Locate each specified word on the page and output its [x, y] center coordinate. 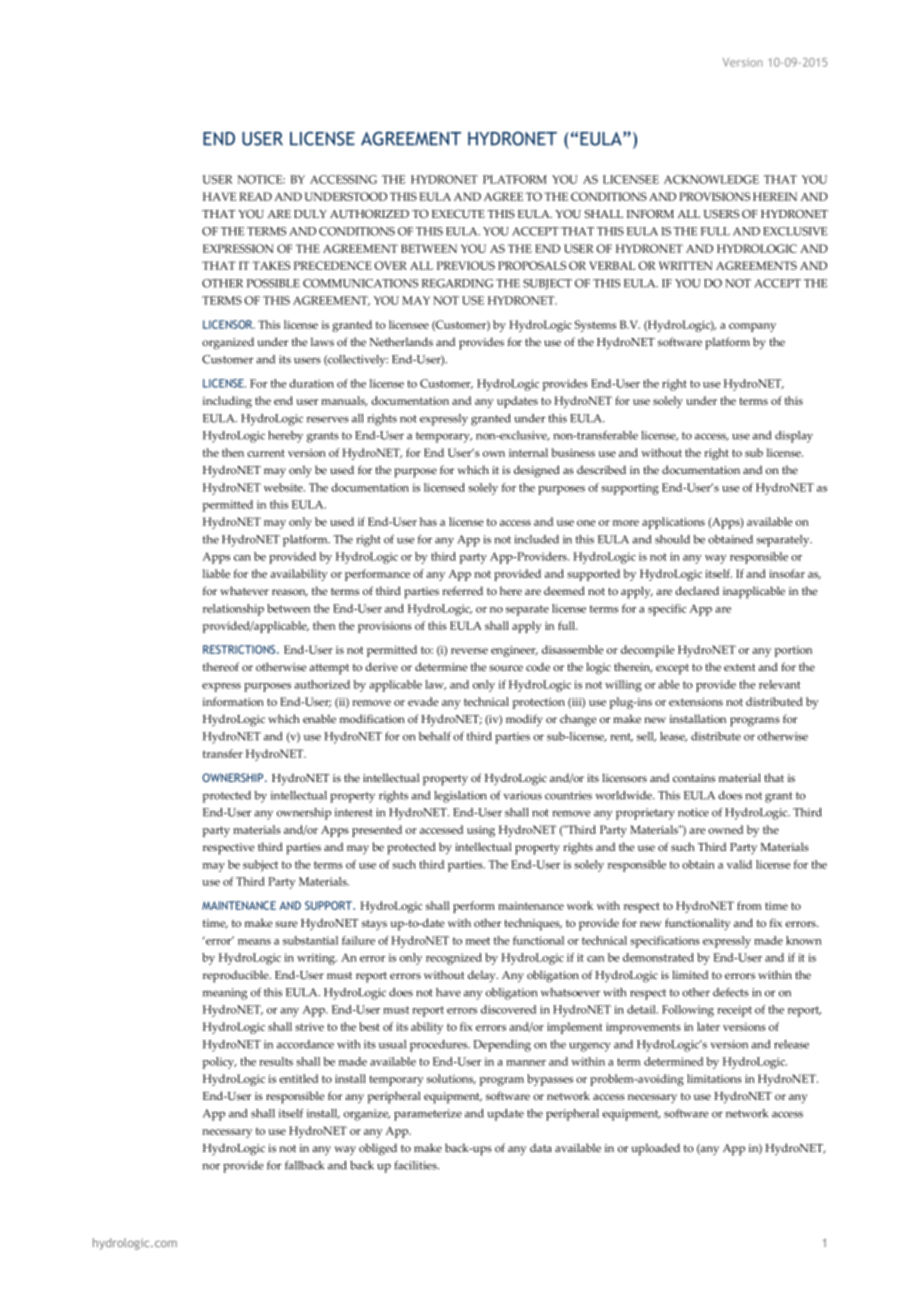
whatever [244, 590]
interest [354, 812]
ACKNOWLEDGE [711, 179]
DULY [310, 214]
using [481, 831]
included [536, 539]
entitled [299, 1078]
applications [673, 523]
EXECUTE [458, 214]
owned [725, 829]
